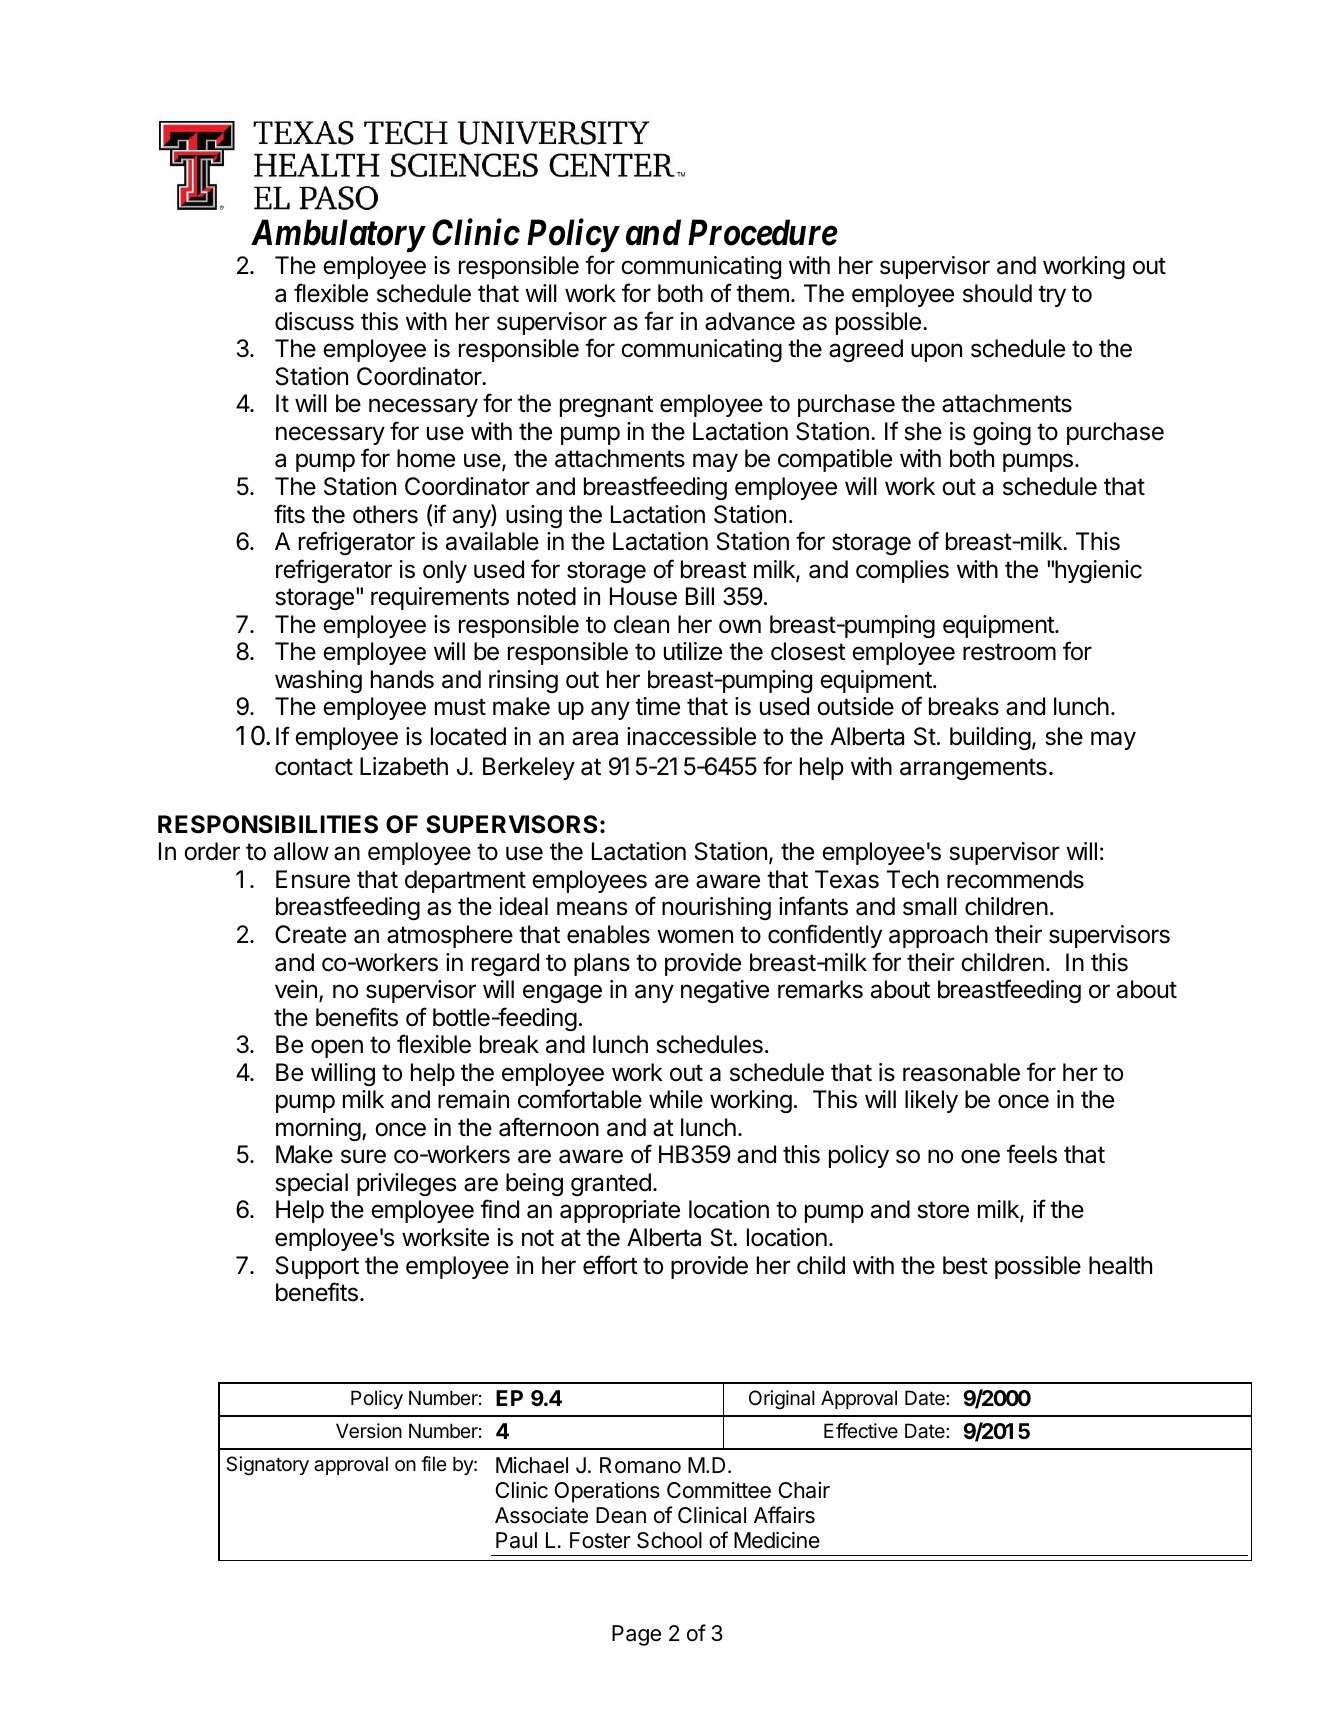  I want to click on Signatory, so click(267, 1466).
